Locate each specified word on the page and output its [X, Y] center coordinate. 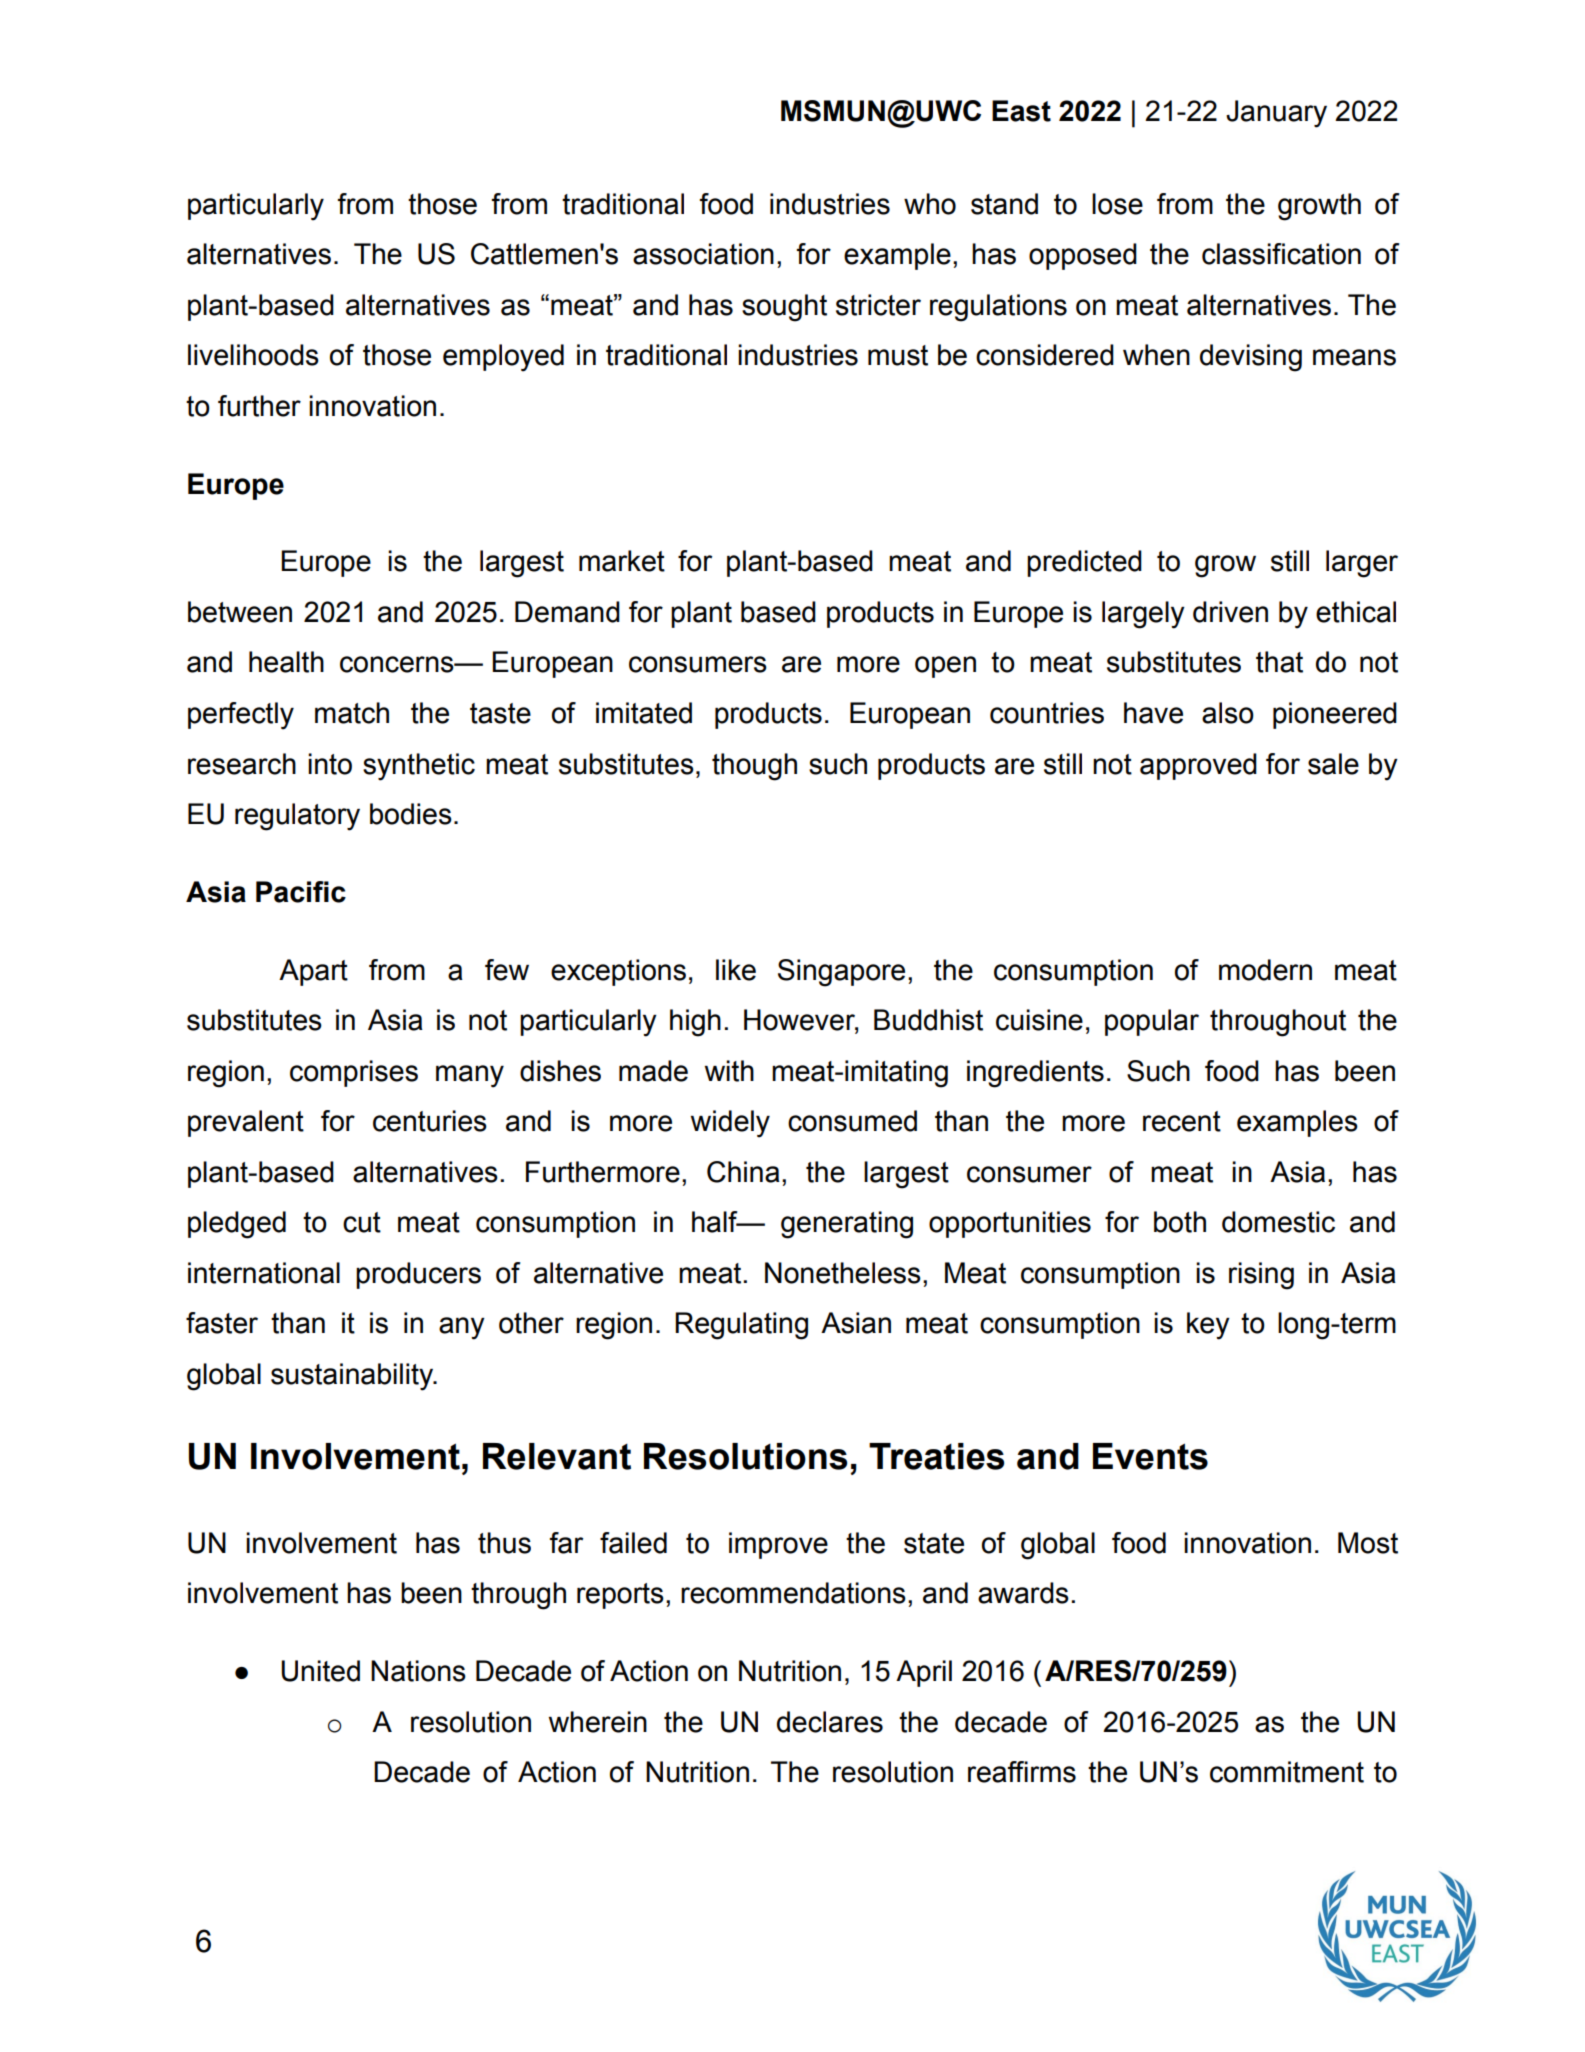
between [240, 612]
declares [830, 1722]
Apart [313, 972]
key [1208, 1326]
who [930, 204]
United [320, 1671]
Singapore [841, 973]
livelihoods [253, 355]
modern [1265, 970]
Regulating [741, 1326]
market [622, 561]
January [1276, 114]
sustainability [353, 1377]
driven [1230, 612]
